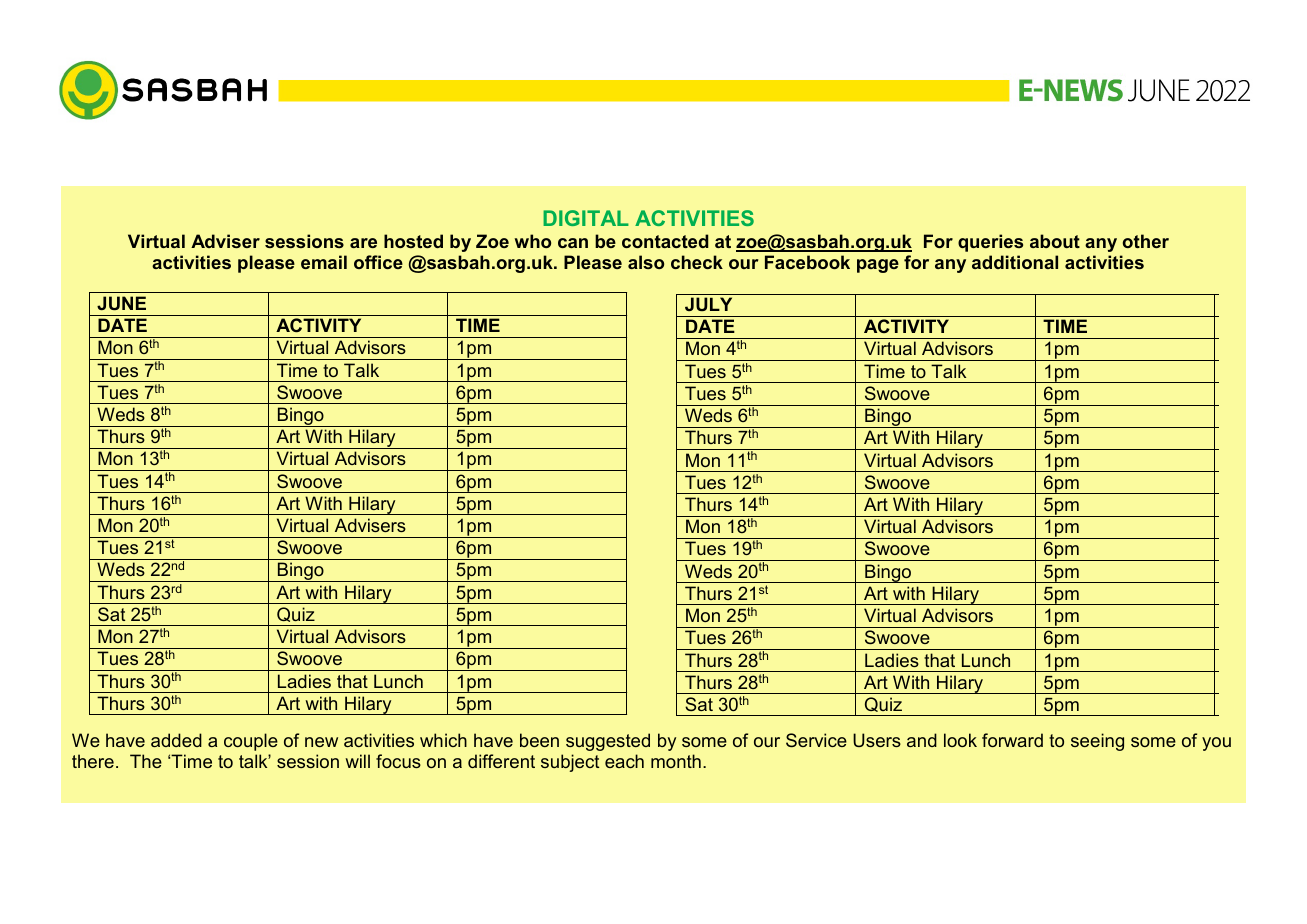  Describe the element at coordinates (608, 742) in the screenshot. I see `suggested` at that location.
